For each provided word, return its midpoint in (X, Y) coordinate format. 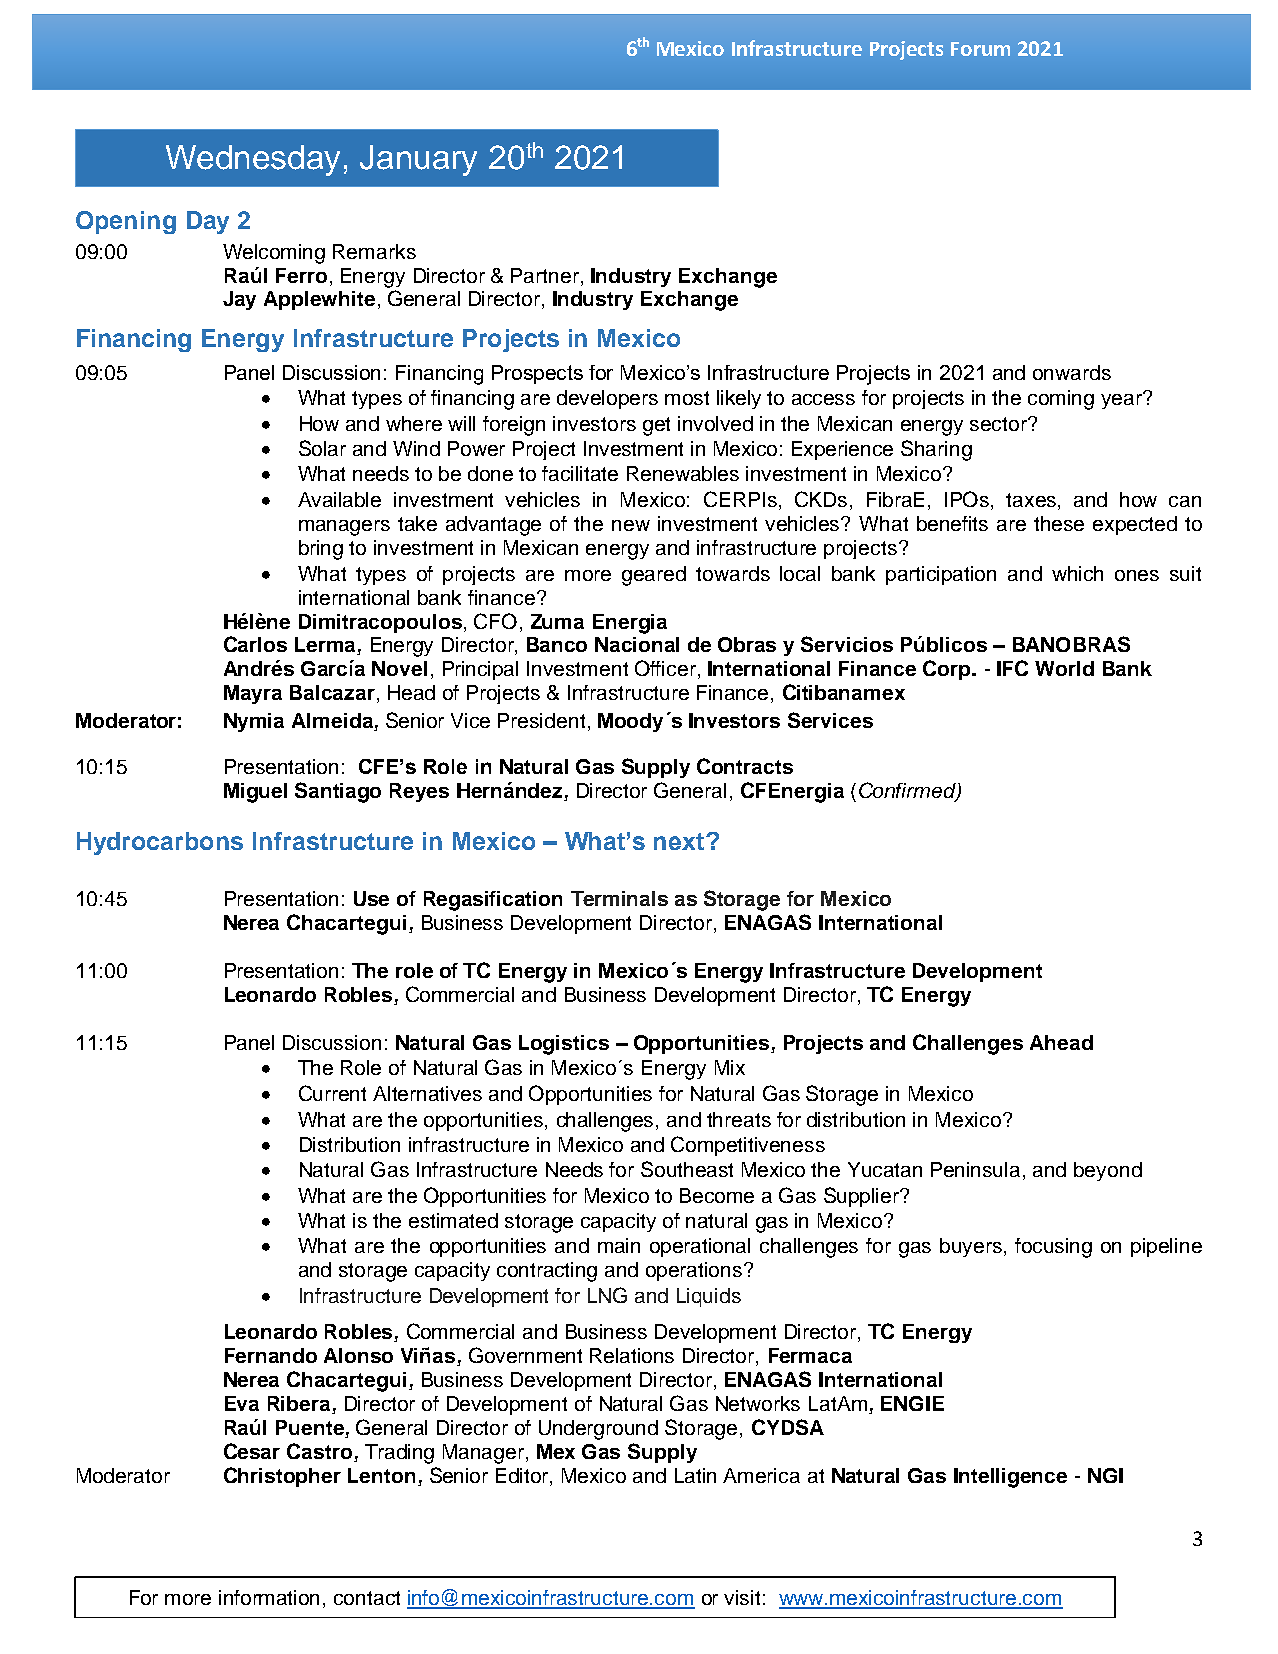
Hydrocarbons (160, 843)
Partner (545, 275)
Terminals (619, 898)
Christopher (282, 1477)
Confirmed (908, 791)
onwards (1072, 372)
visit (742, 1597)
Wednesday (253, 160)
